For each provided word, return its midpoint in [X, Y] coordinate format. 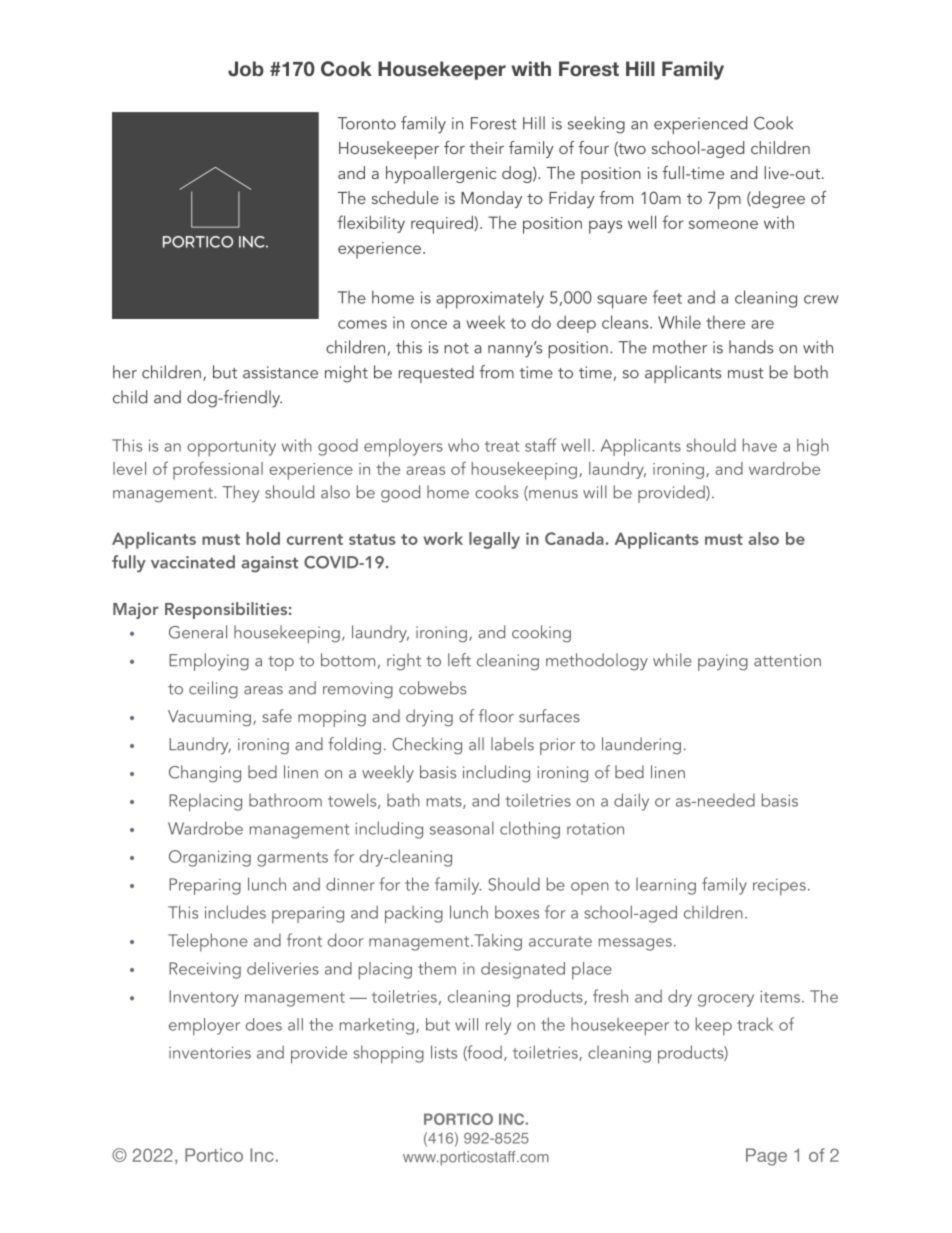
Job [246, 69]
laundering [641, 746]
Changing [205, 774]
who [463, 445]
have [760, 445]
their [486, 147]
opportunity [231, 448]
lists [444, 1052]
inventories [210, 1052]
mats [445, 802]
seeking [596, 125]
